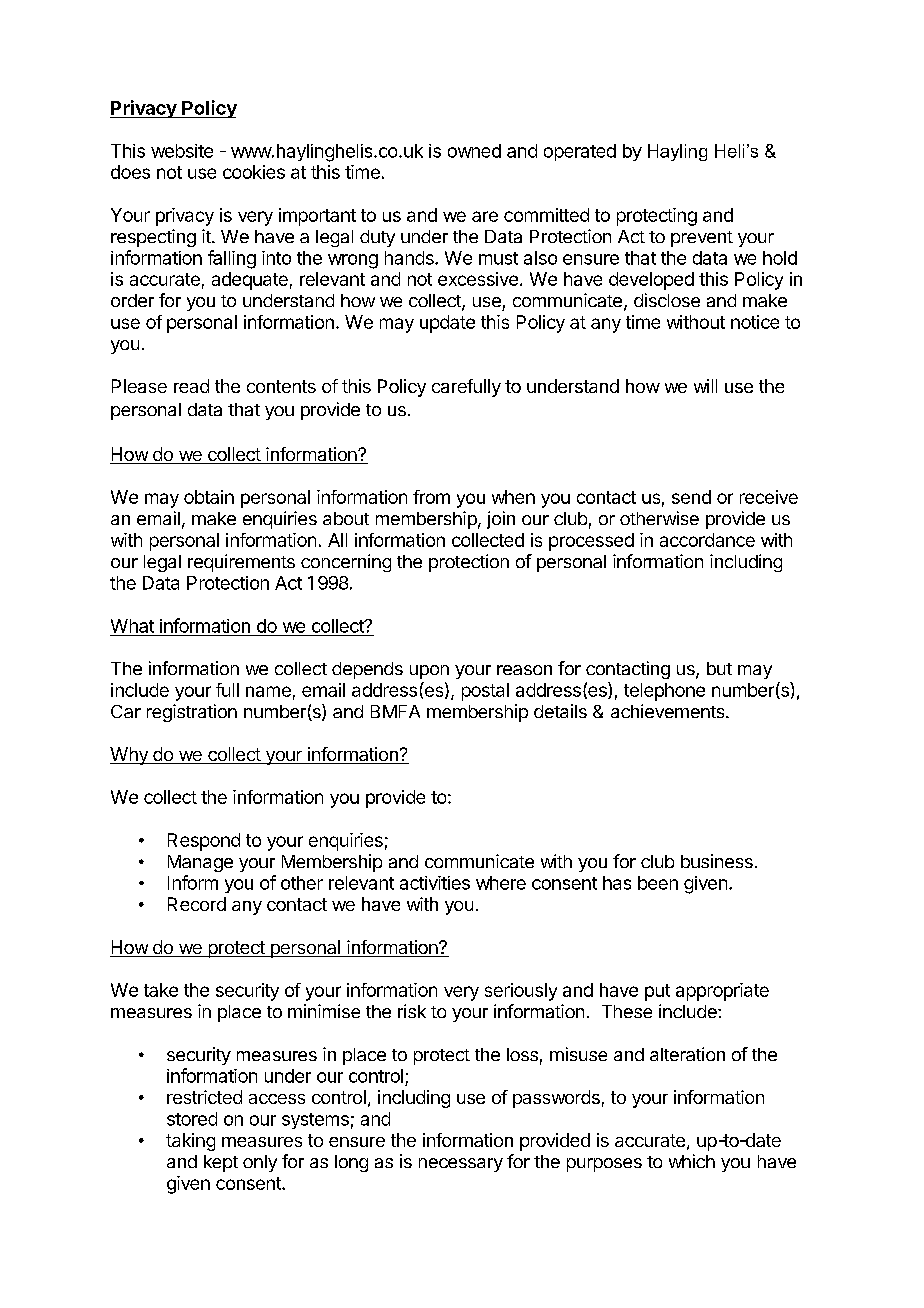 The image size is (924, 1308). I want to click on which, so click(692, 1161).
